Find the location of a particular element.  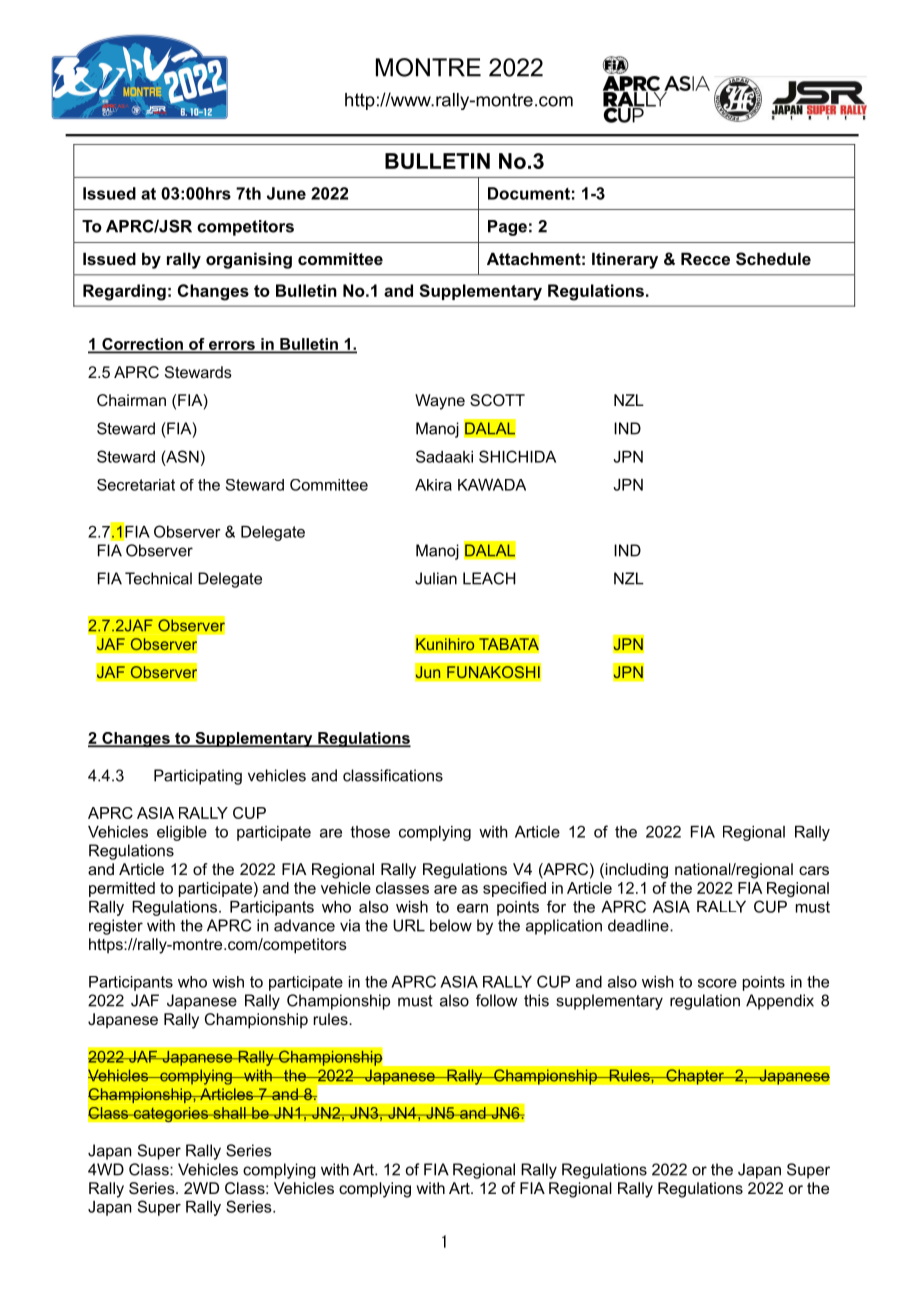

Julian is located at coordinates (436, 578).
